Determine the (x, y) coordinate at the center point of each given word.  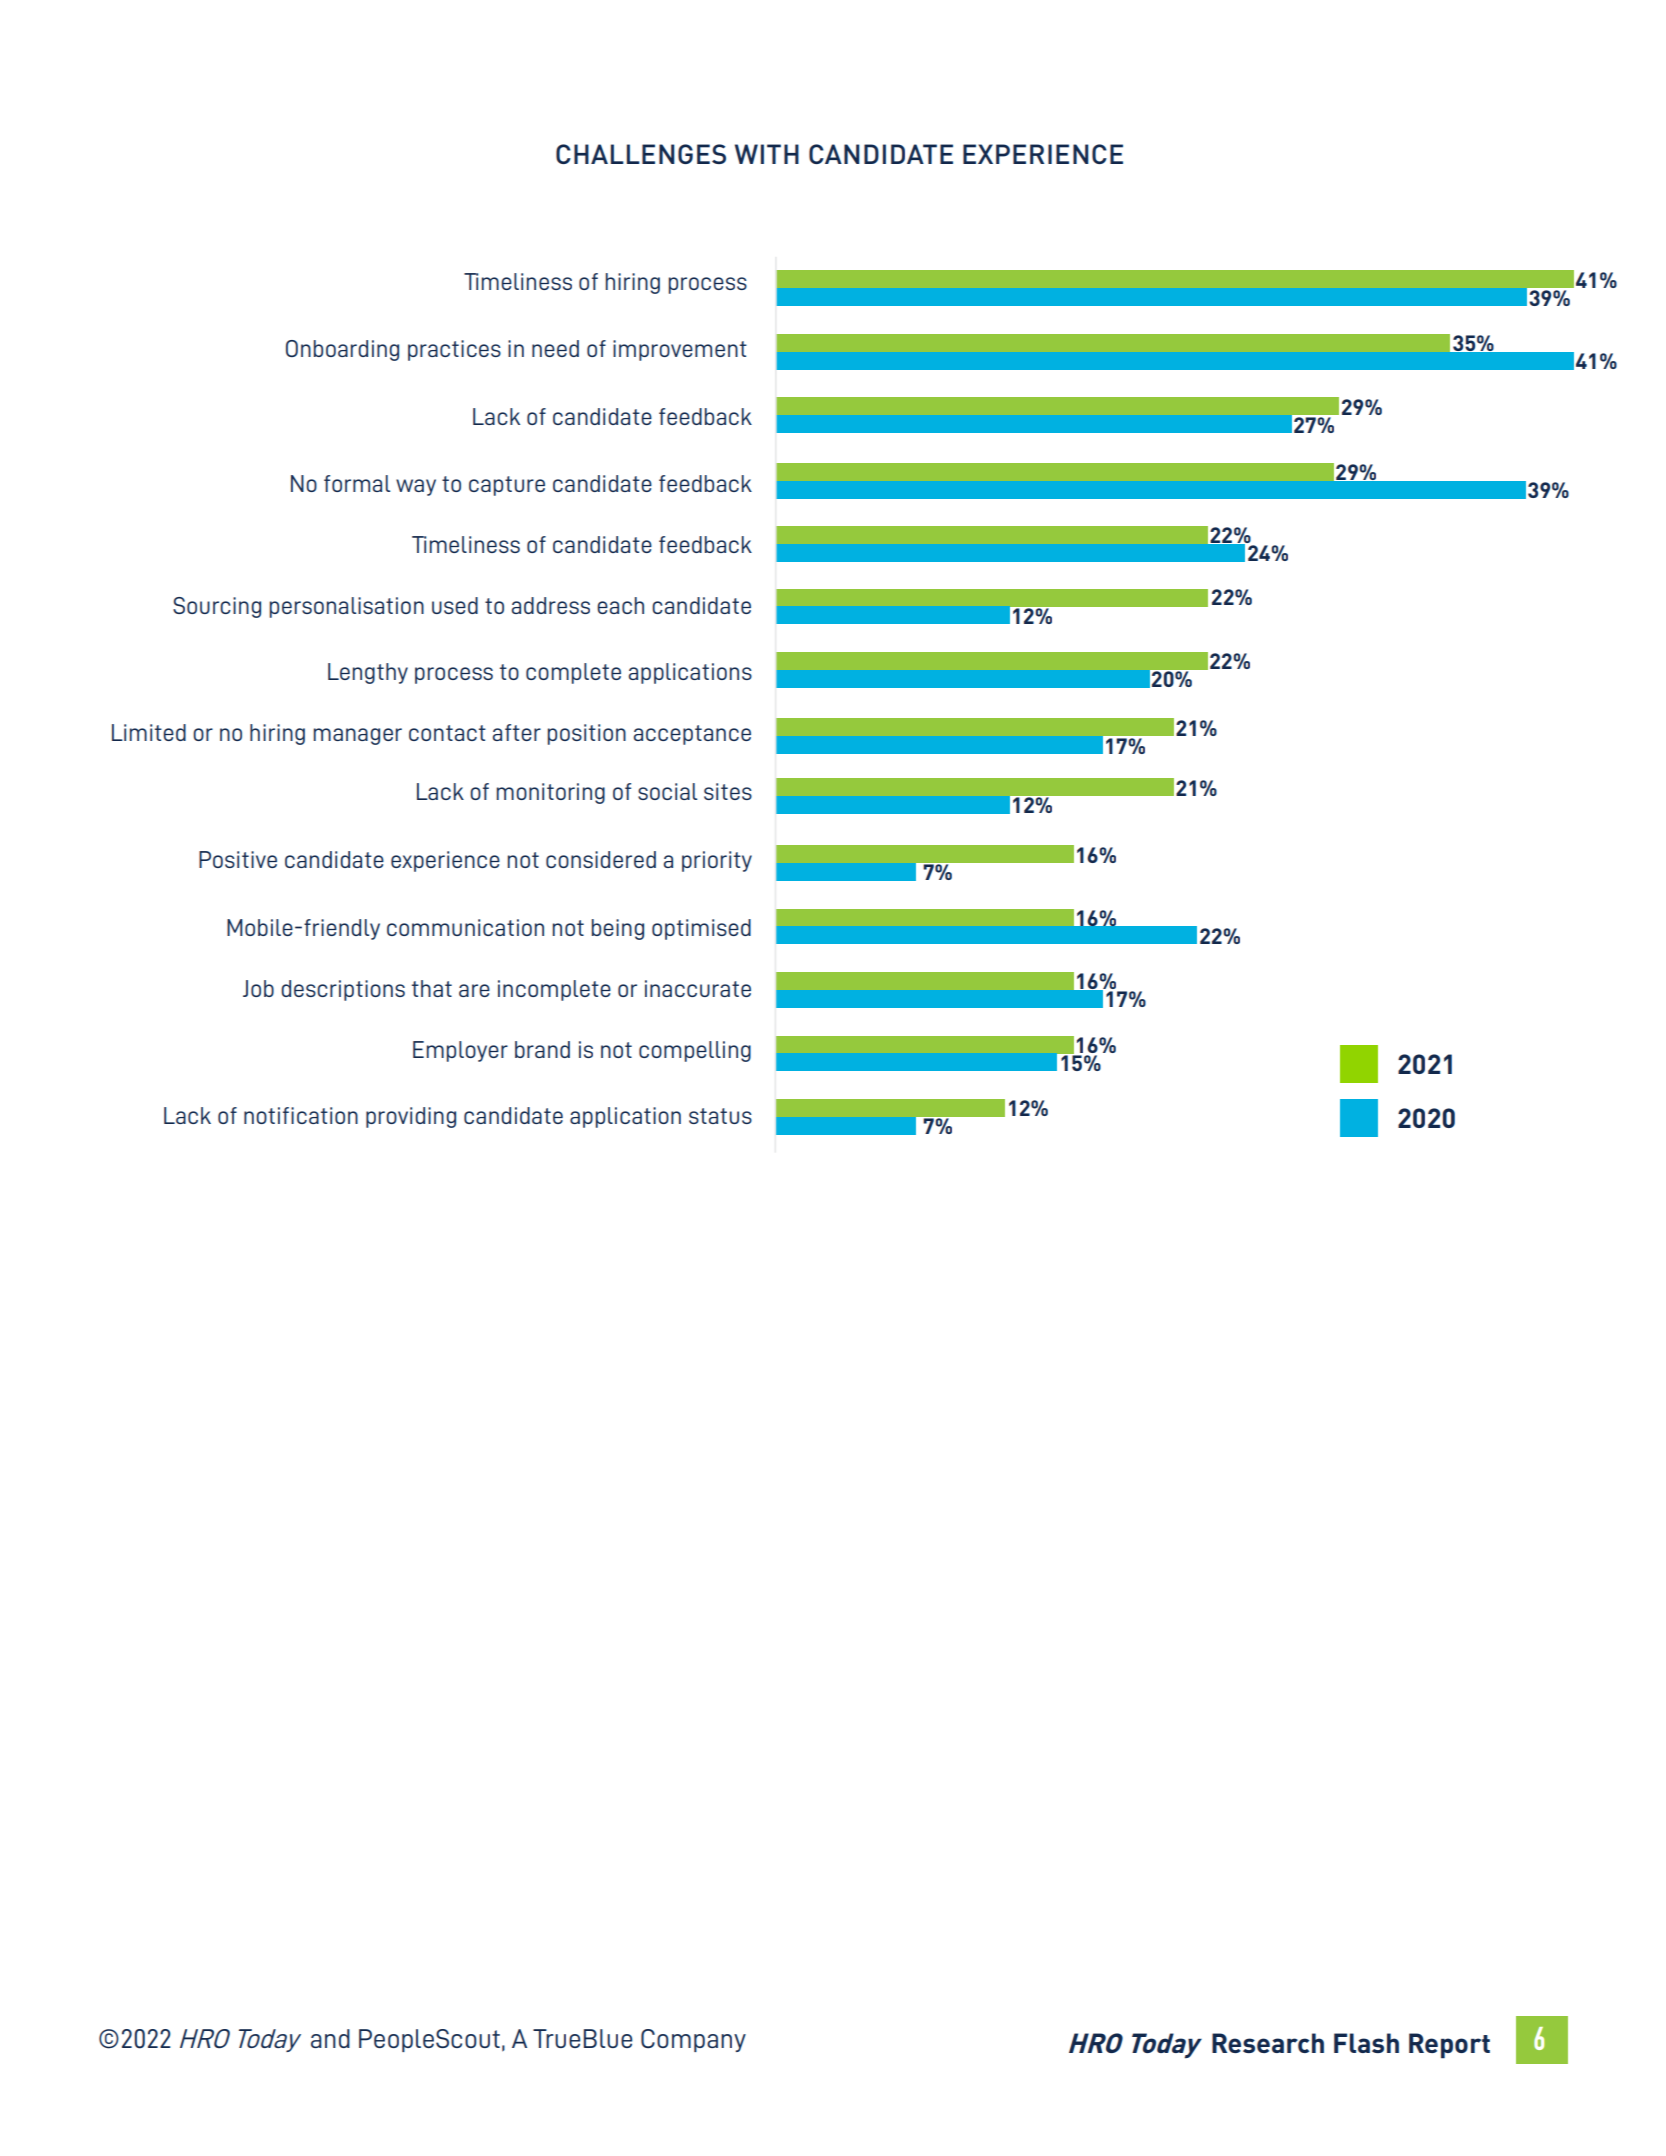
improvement (680, 350)
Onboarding (342, 350)
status (720, 1116)
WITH (767, 154)
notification (301, 1115)
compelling (695, 1051)
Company (693, 2040)
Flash (1366, 2043)
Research (1268, 2043)
